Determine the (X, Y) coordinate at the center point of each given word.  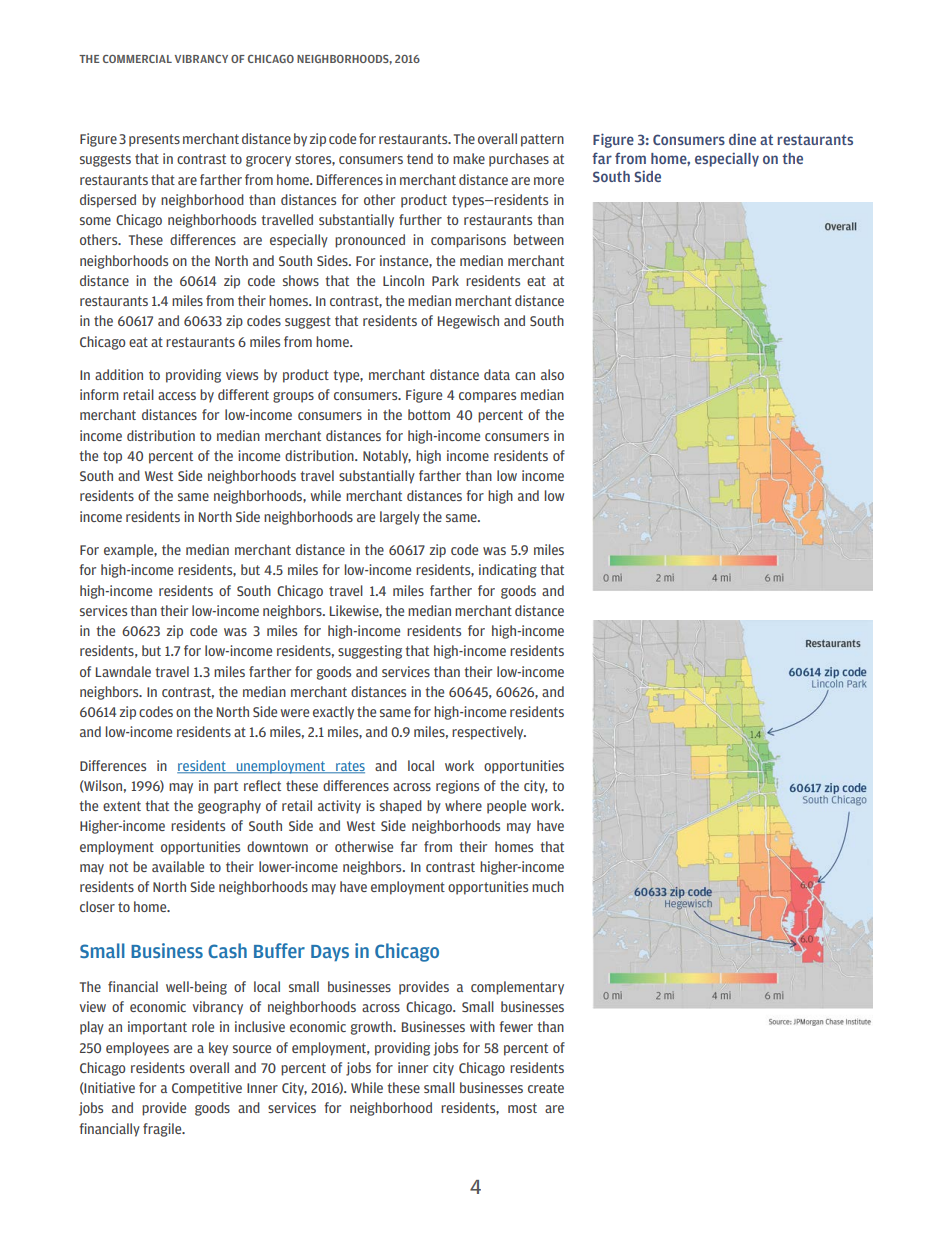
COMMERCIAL (137, 59)
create (546, 1088)
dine (742, 139)
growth (372, 1028)
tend (420, 158)
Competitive (207, 1089)
